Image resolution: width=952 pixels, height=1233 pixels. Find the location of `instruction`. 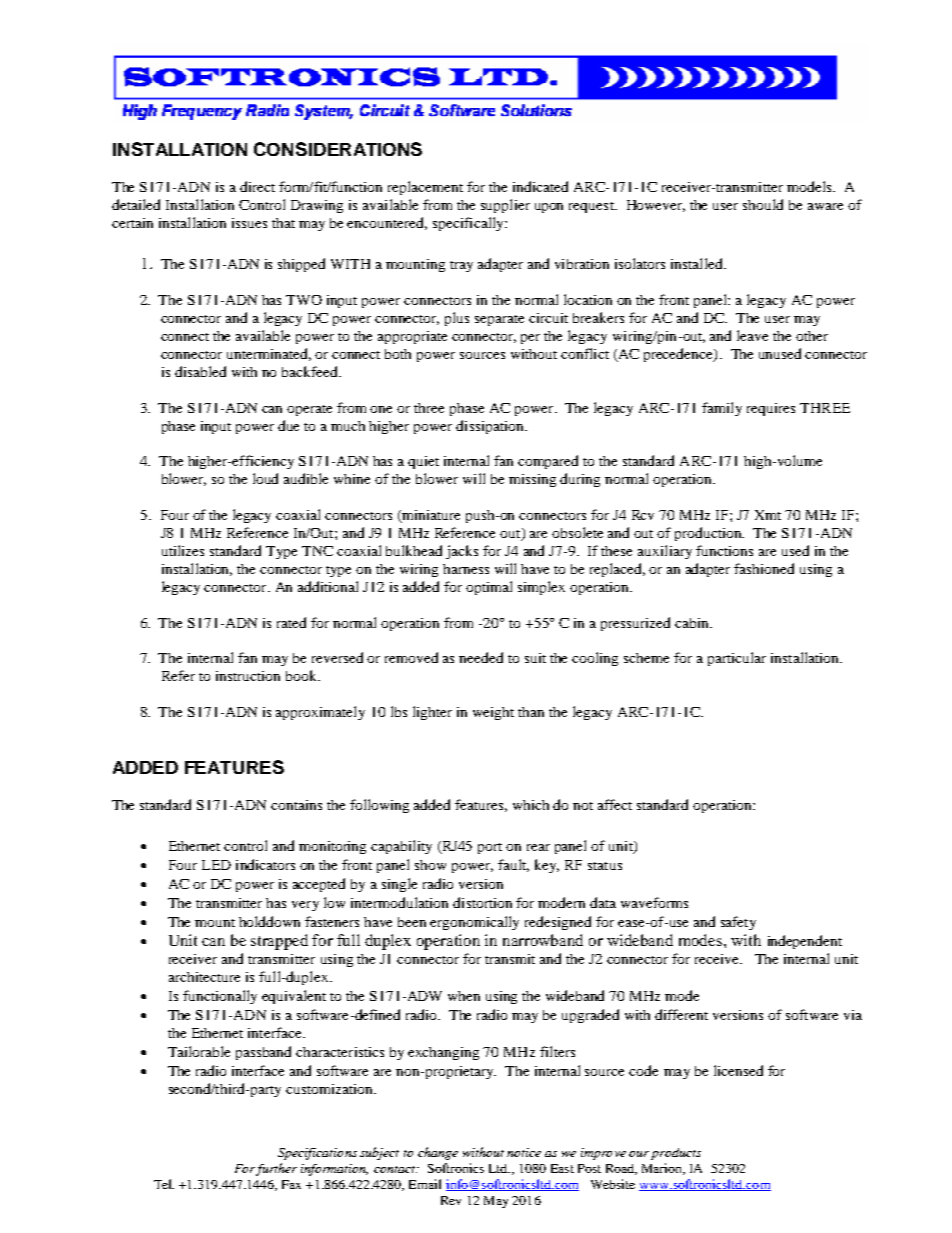

instruction is located at coordinates (248, 676).
